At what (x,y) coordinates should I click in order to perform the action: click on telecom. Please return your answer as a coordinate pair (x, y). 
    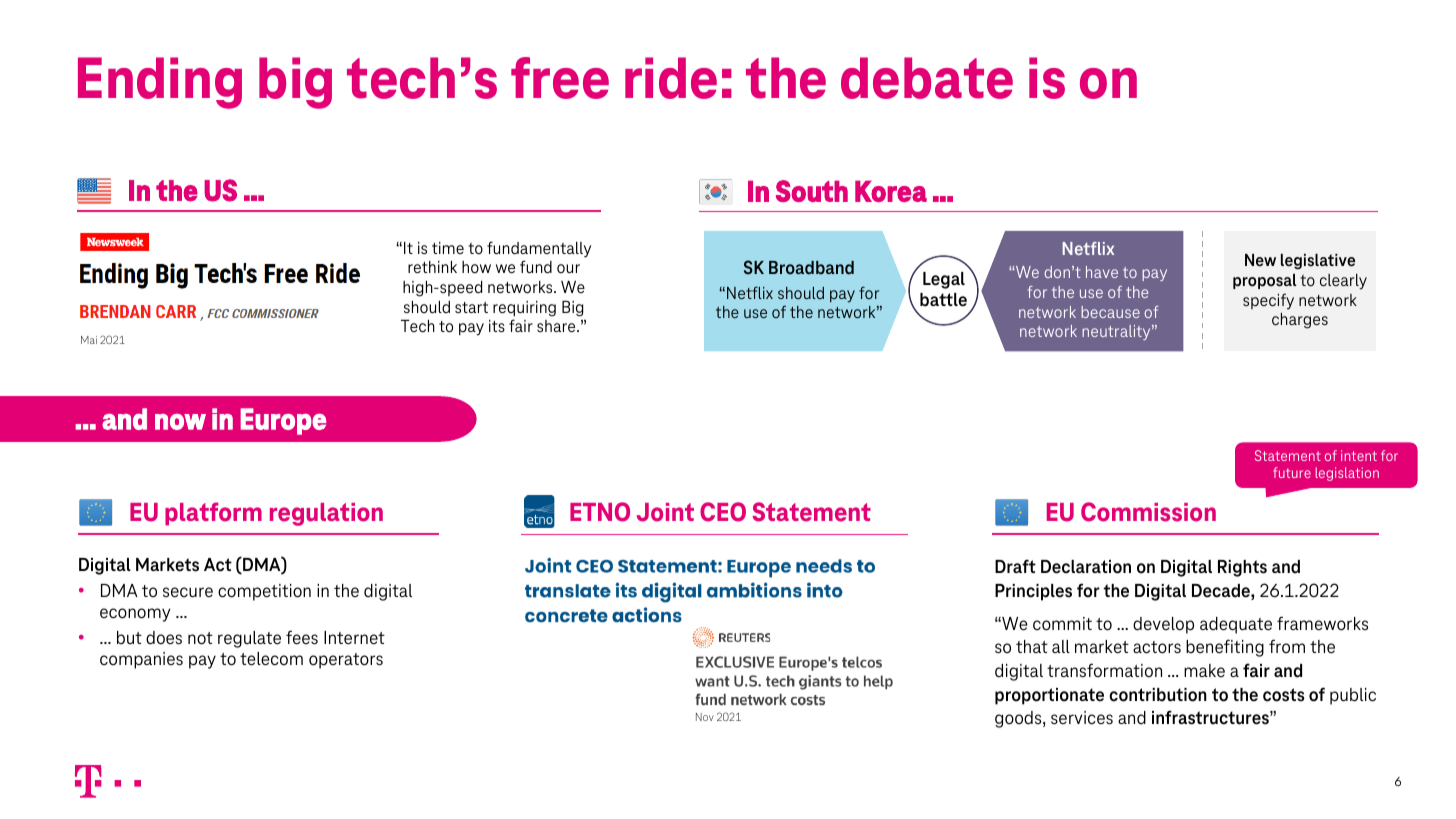
    Looking at the image, I should click on (271, 659).
